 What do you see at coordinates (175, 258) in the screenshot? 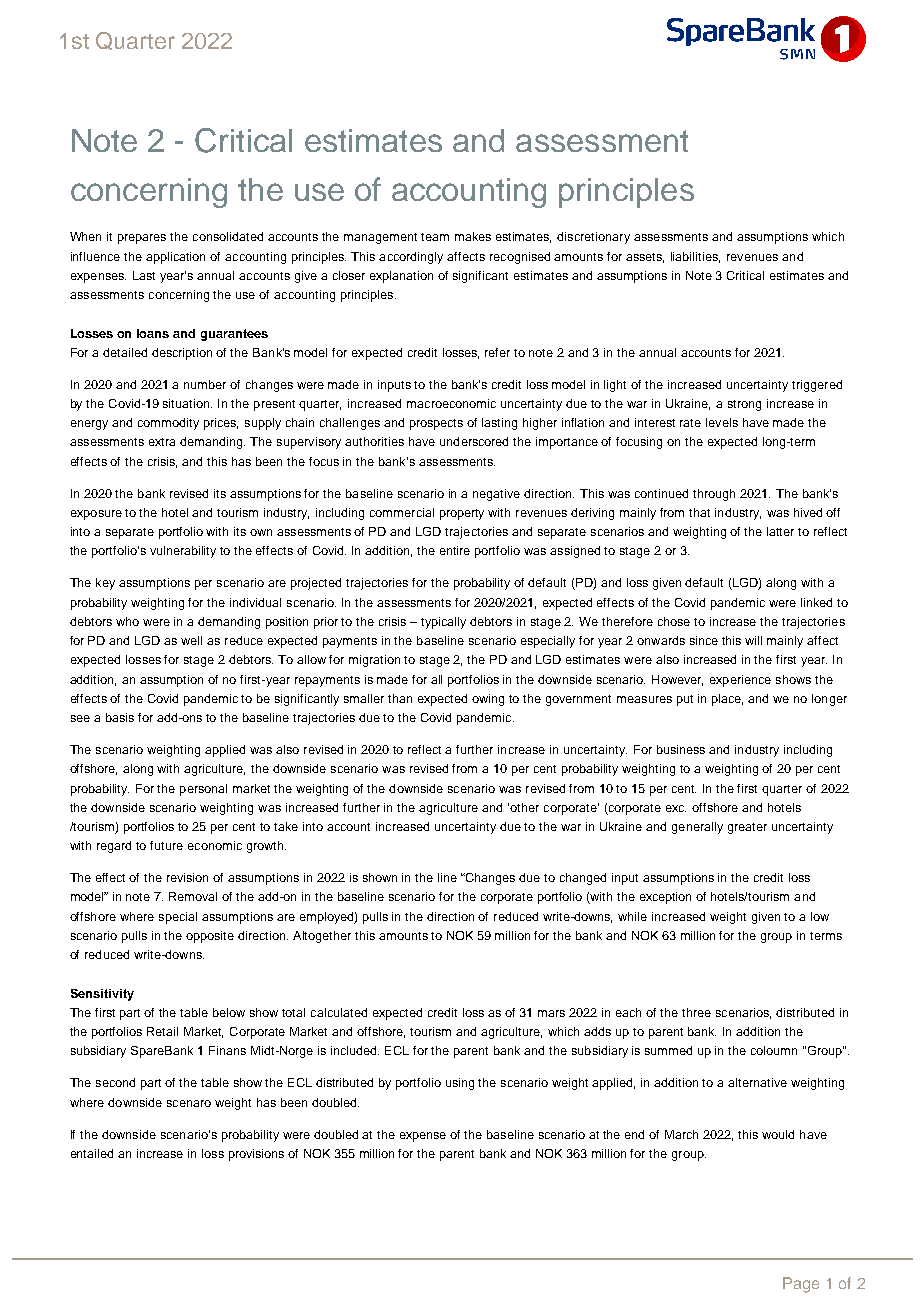
I see `application` at bounding box center [175, 258].
